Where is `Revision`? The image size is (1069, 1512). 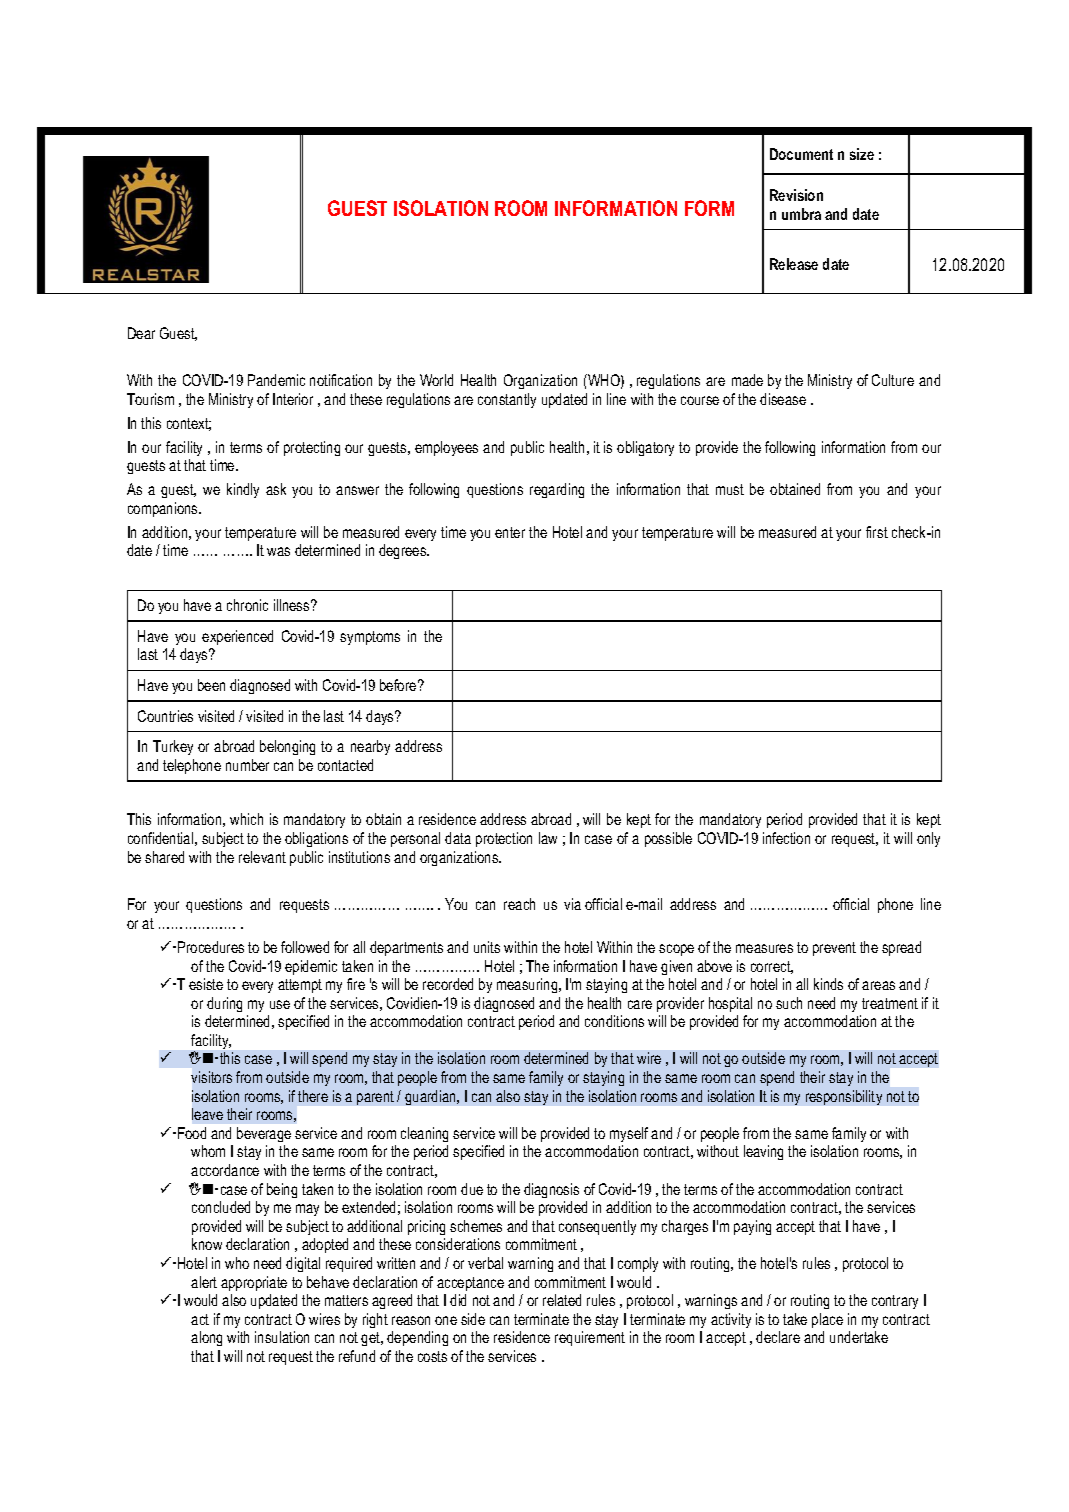 Revision is located at coordinates (796, 195).
